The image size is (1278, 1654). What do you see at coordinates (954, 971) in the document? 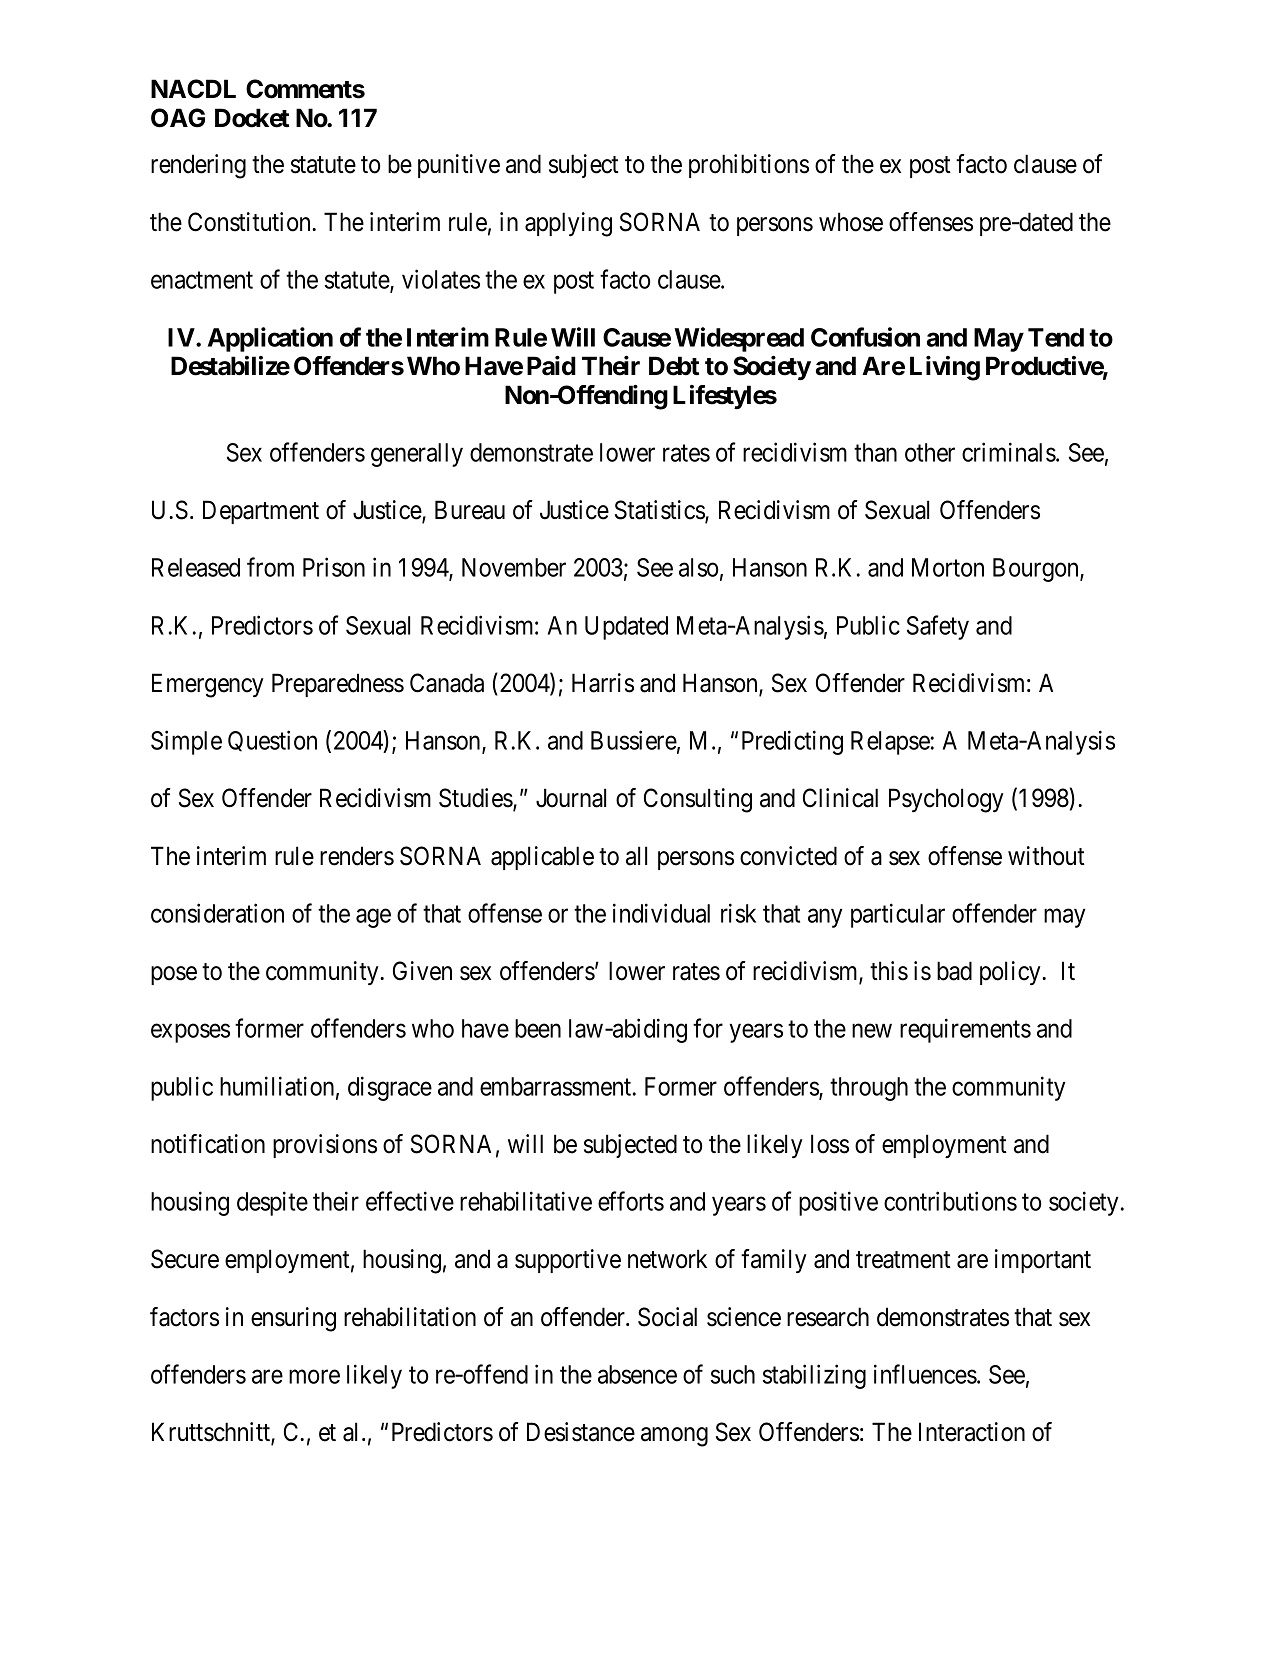
I see `bad` at bounding box center [954, 971].
